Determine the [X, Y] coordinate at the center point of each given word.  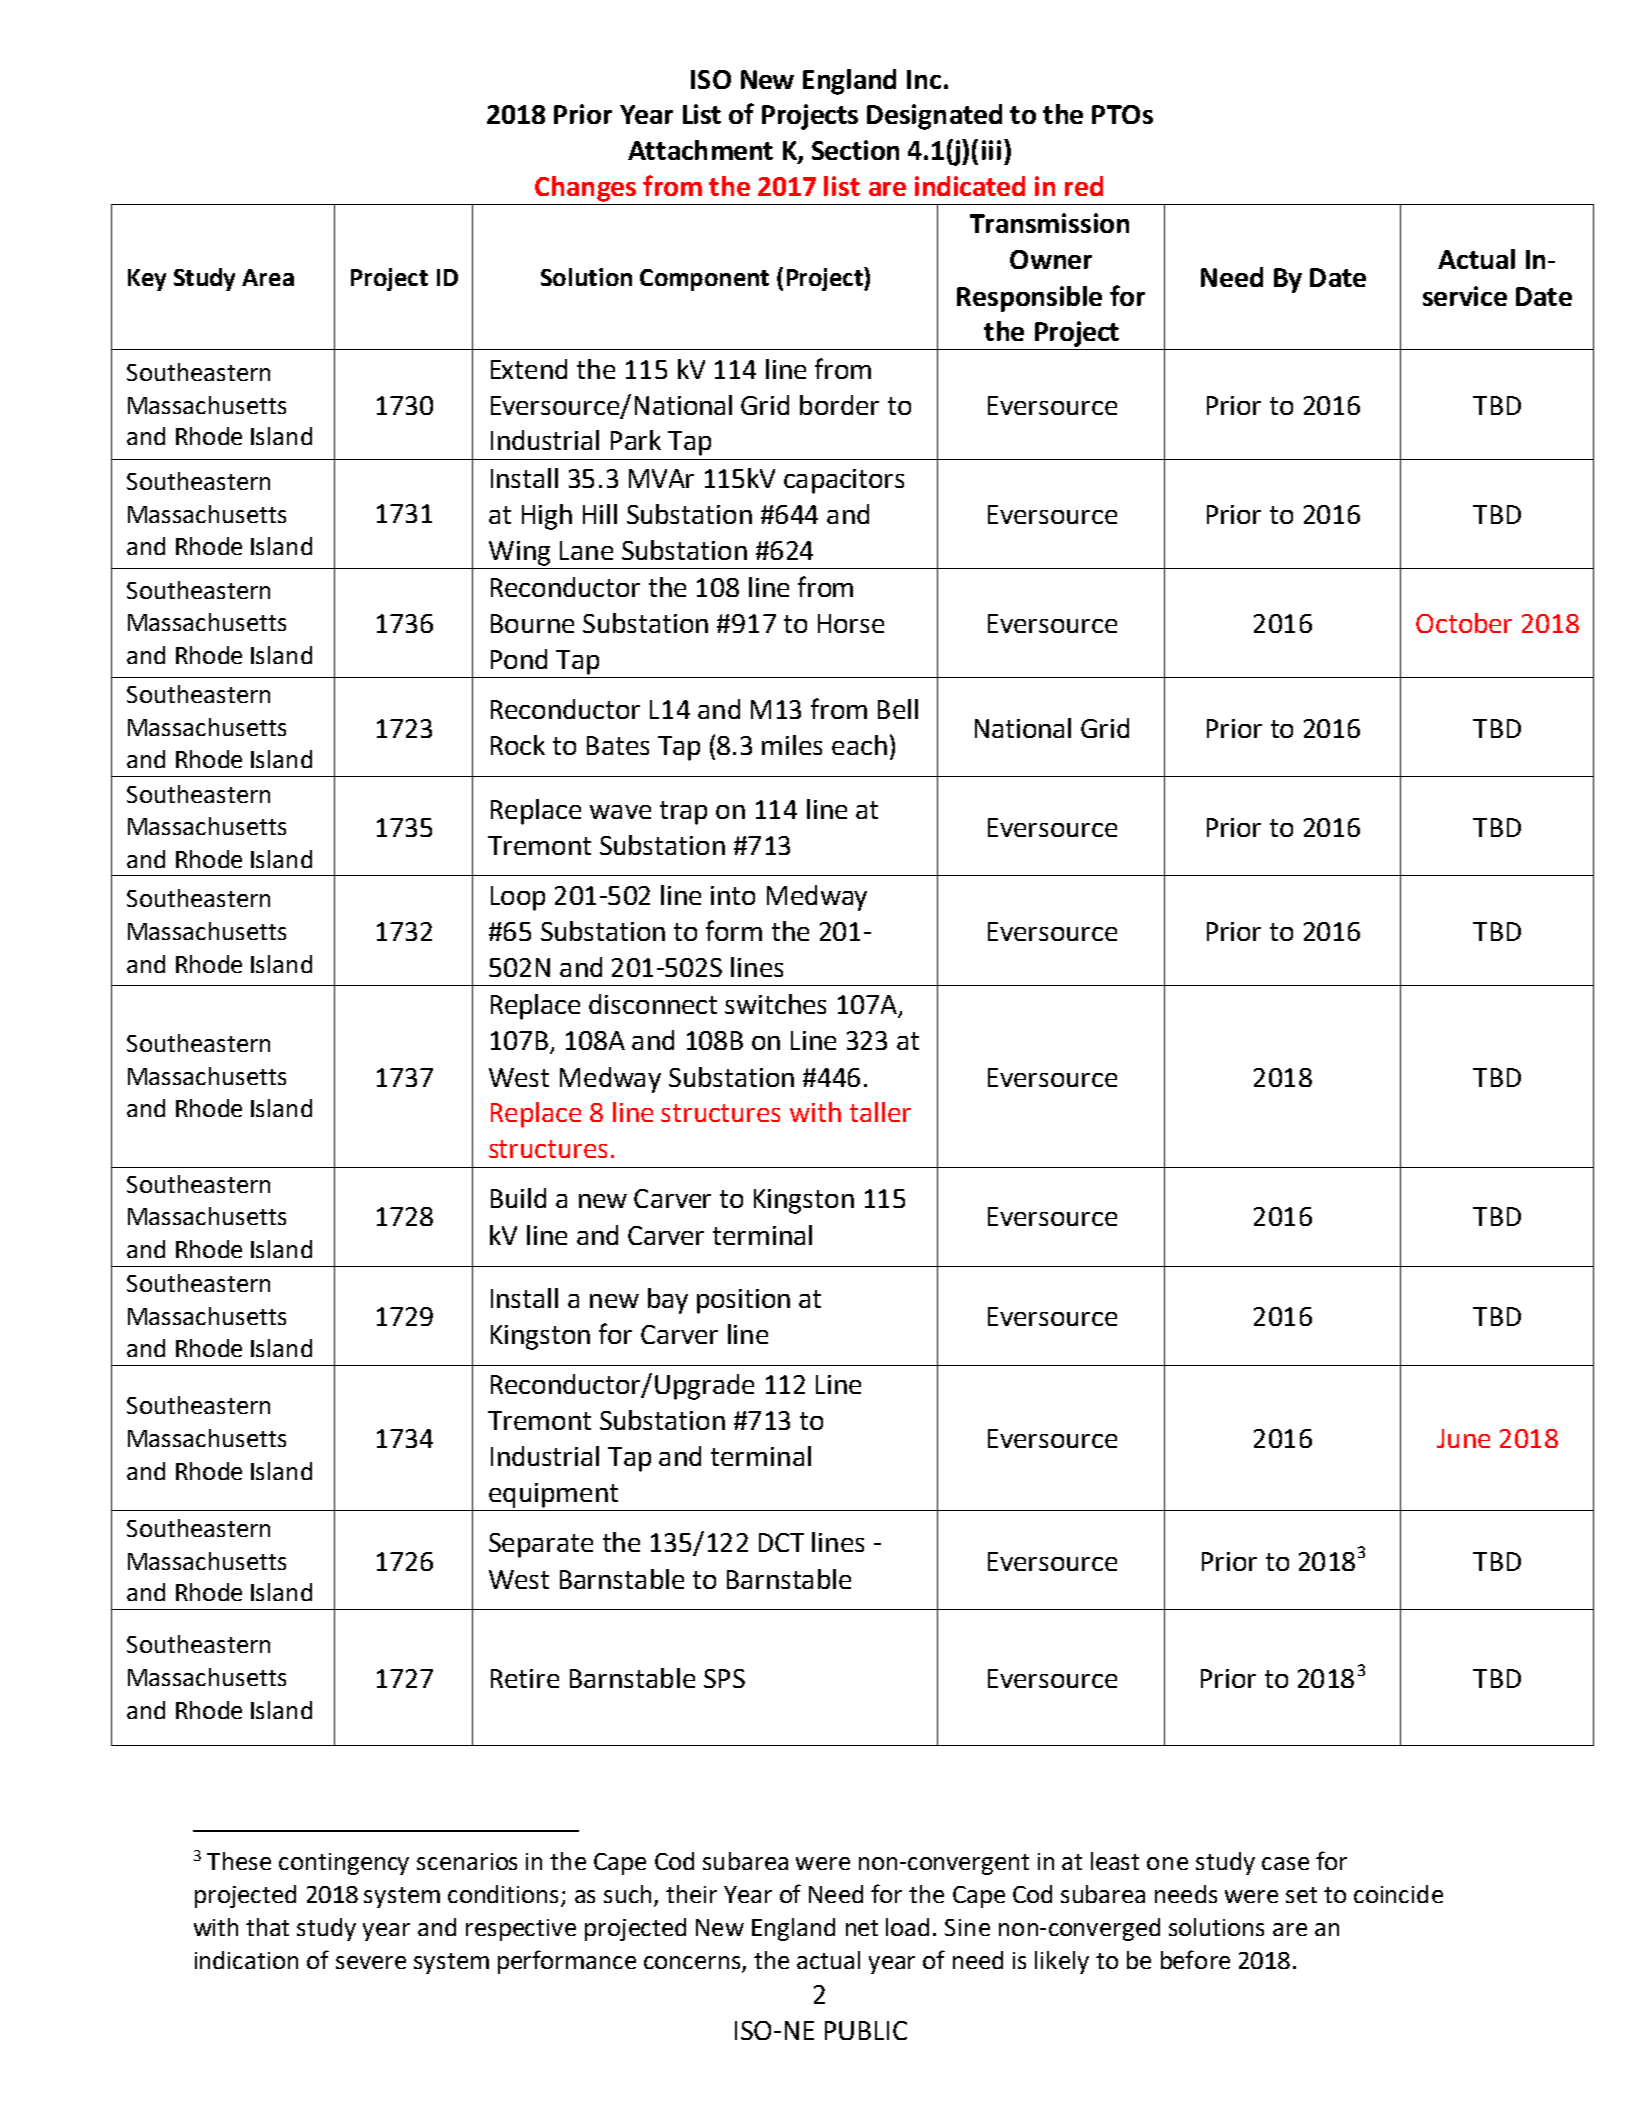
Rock [518, 745]
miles [792, 745]
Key [147, 280]
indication [246, 1960]
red [1084, 186]
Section [855, 150]
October [1464, 623]
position [743, 1301]
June [1463, 1438]
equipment [553, 1495]
